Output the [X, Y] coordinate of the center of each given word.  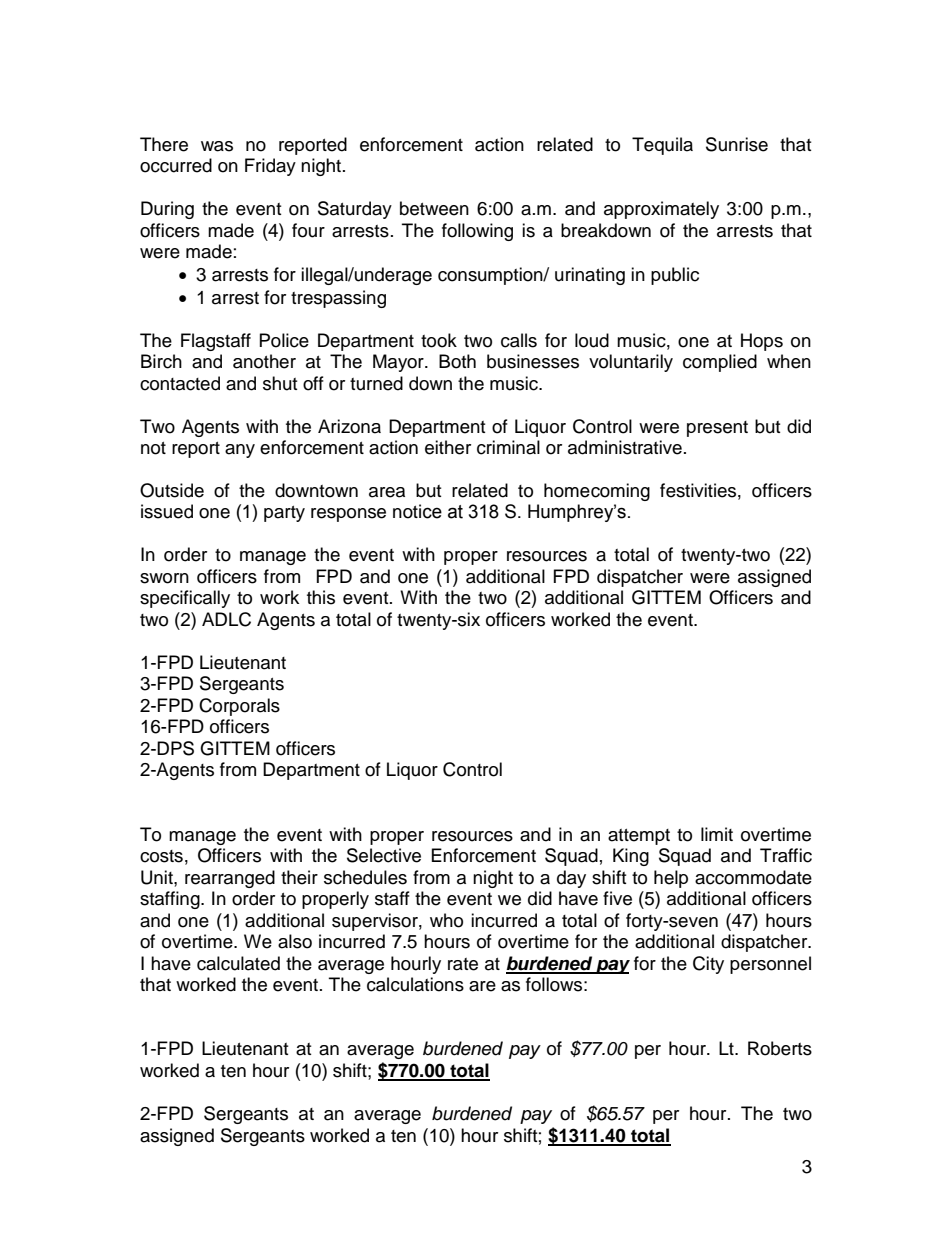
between [434, 208]
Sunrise [737, 144]
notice [417, 511]
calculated [238, 963]
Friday [270, 167]
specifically [185, 599]
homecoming [597, 492]
